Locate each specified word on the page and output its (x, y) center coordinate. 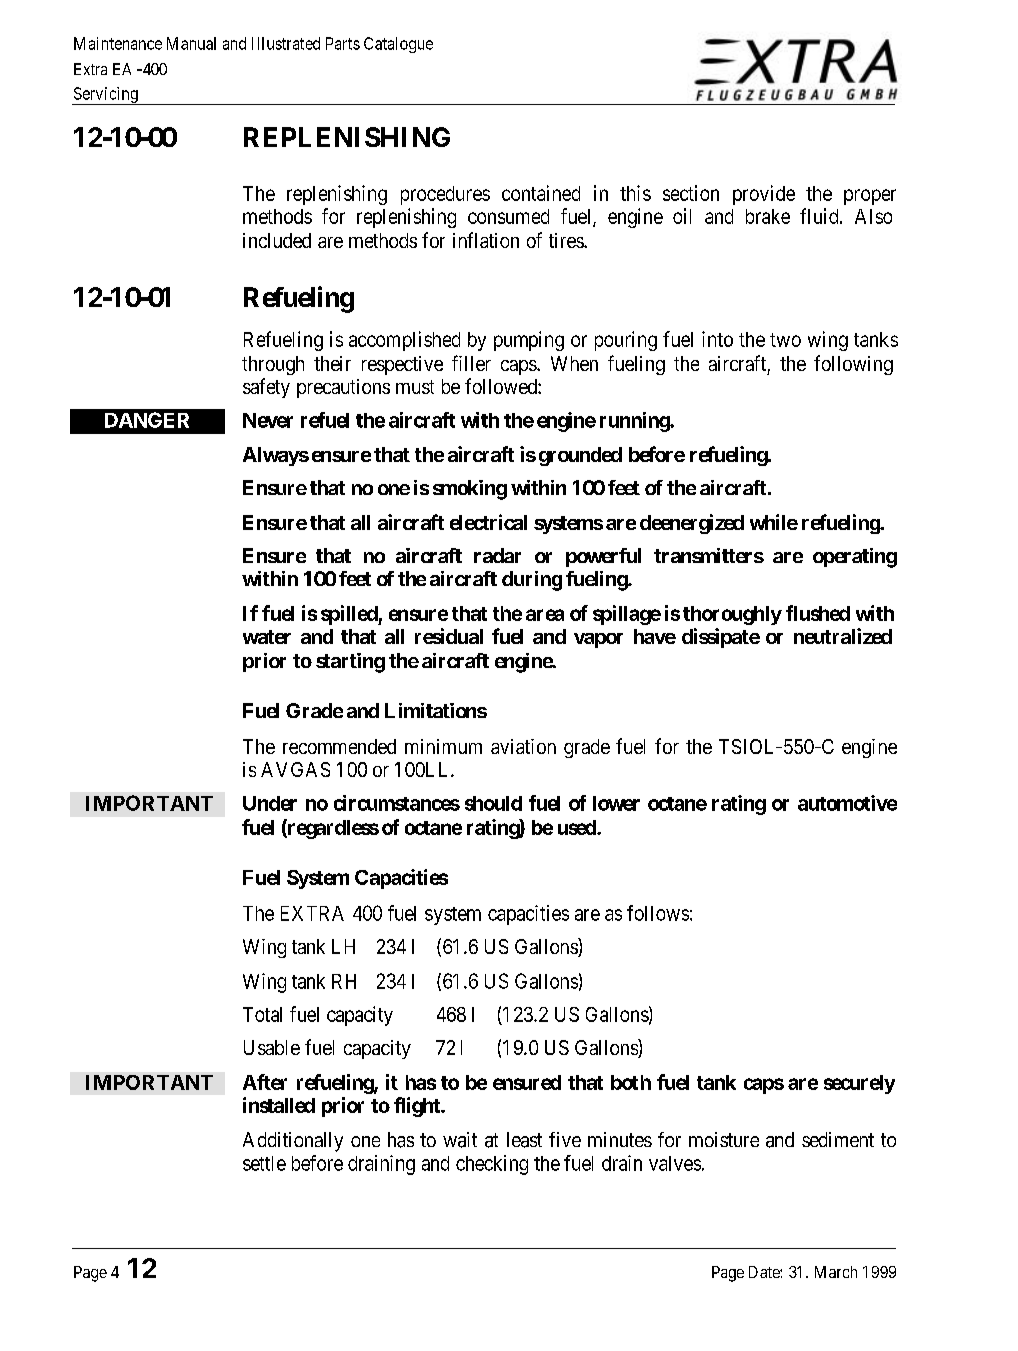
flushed (818, 613)
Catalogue (398, 45)
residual (449, 636)
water (267, 637)
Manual (191, 43)
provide (764, 195)
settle (264, 1163)
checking (492, 1165)
